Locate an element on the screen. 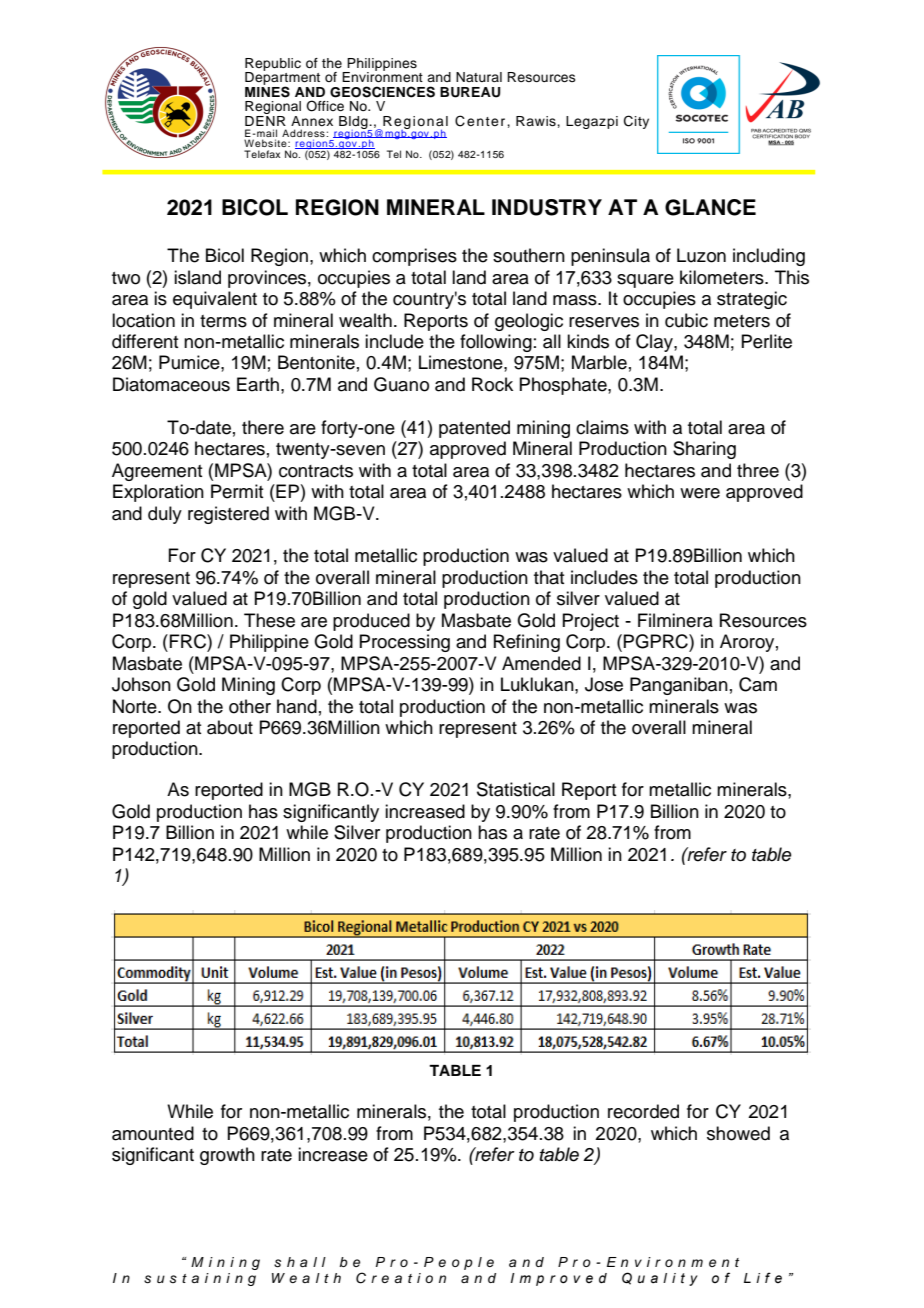 The image size is (924, 1308). MINES is located at coordinates (267, 91).
